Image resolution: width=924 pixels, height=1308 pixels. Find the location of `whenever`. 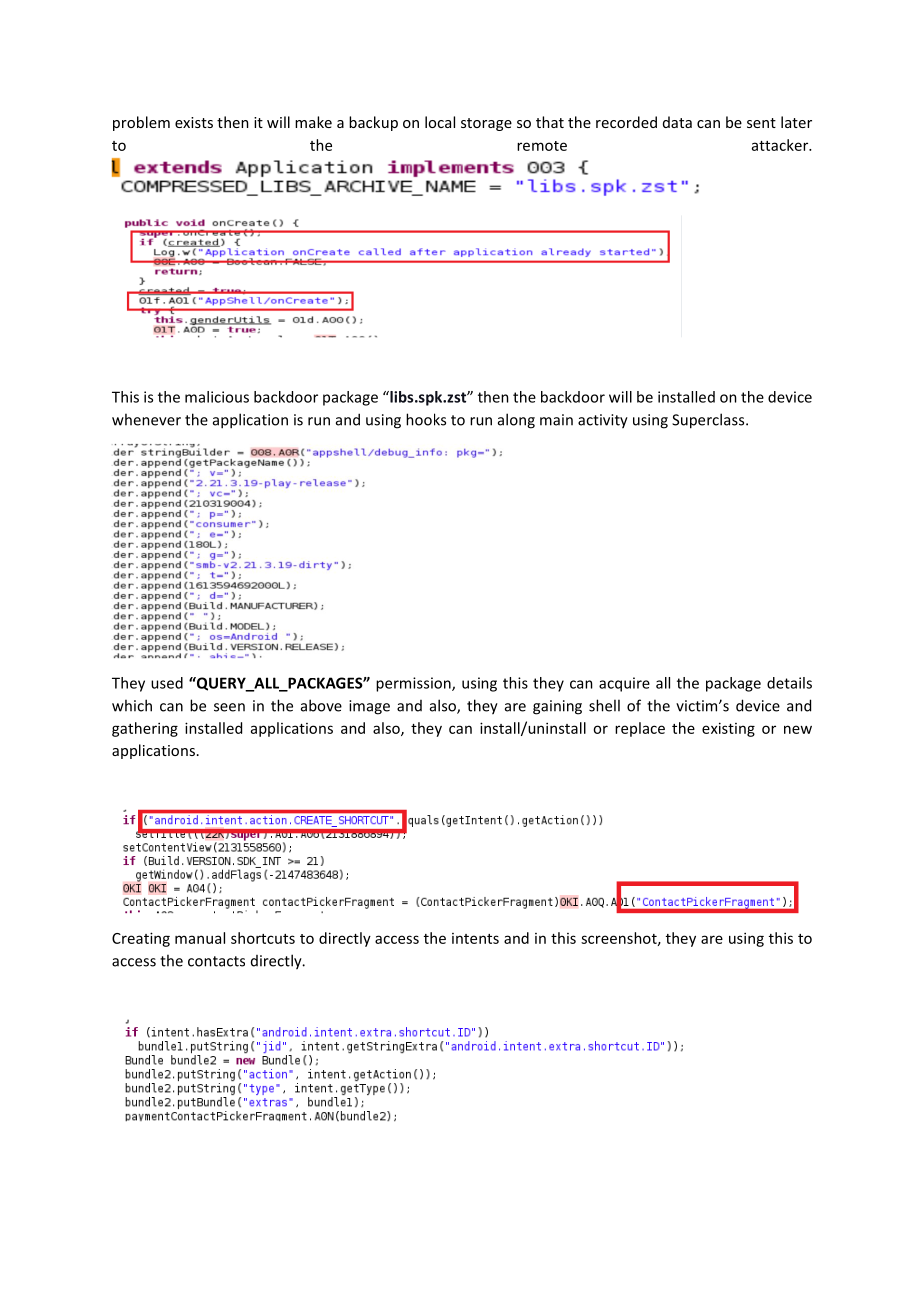

whenever is located at coordinates (146, 419).
